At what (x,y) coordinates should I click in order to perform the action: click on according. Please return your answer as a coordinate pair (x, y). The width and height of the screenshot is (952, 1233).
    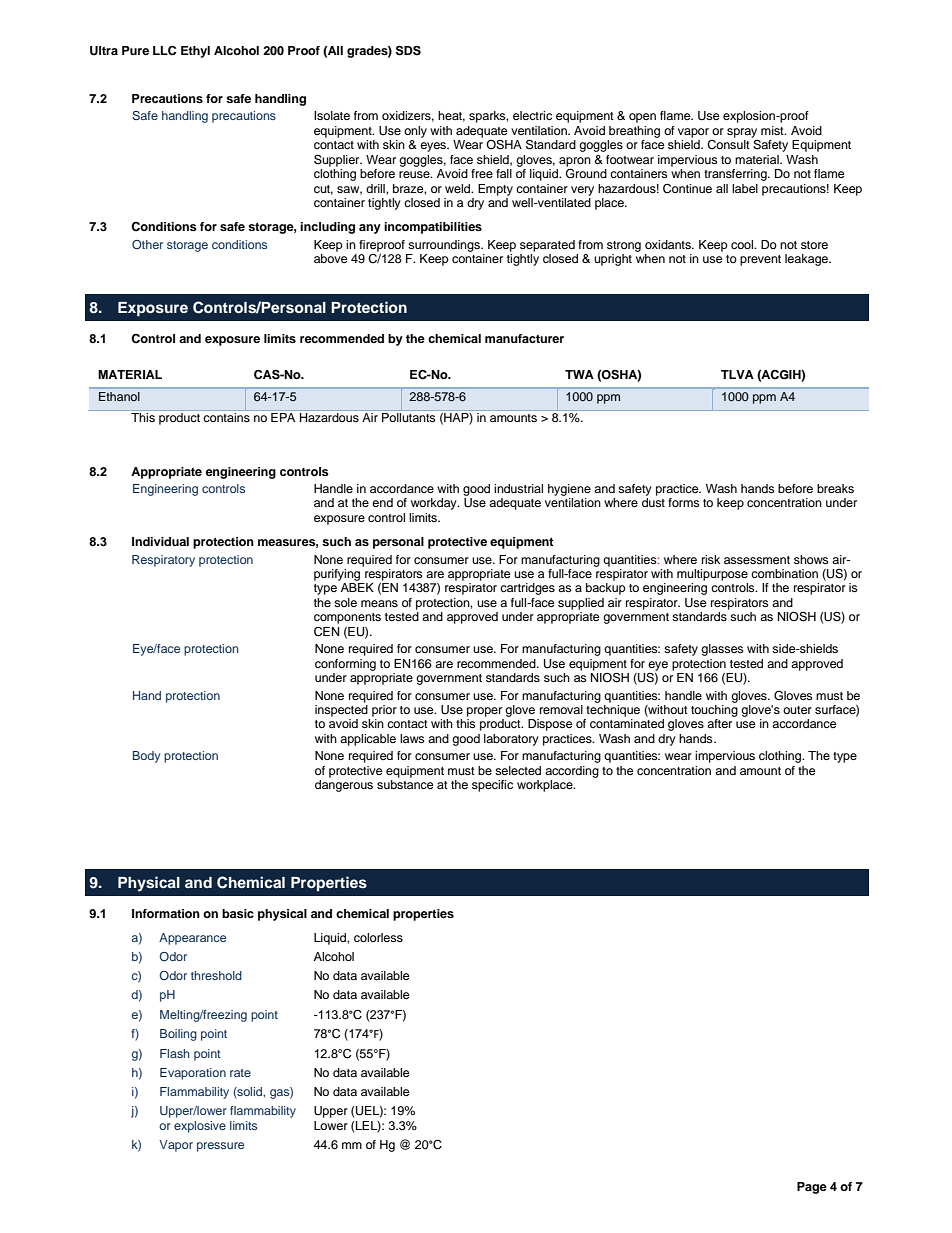
    Looking at the image, I should click on (572, 772).
